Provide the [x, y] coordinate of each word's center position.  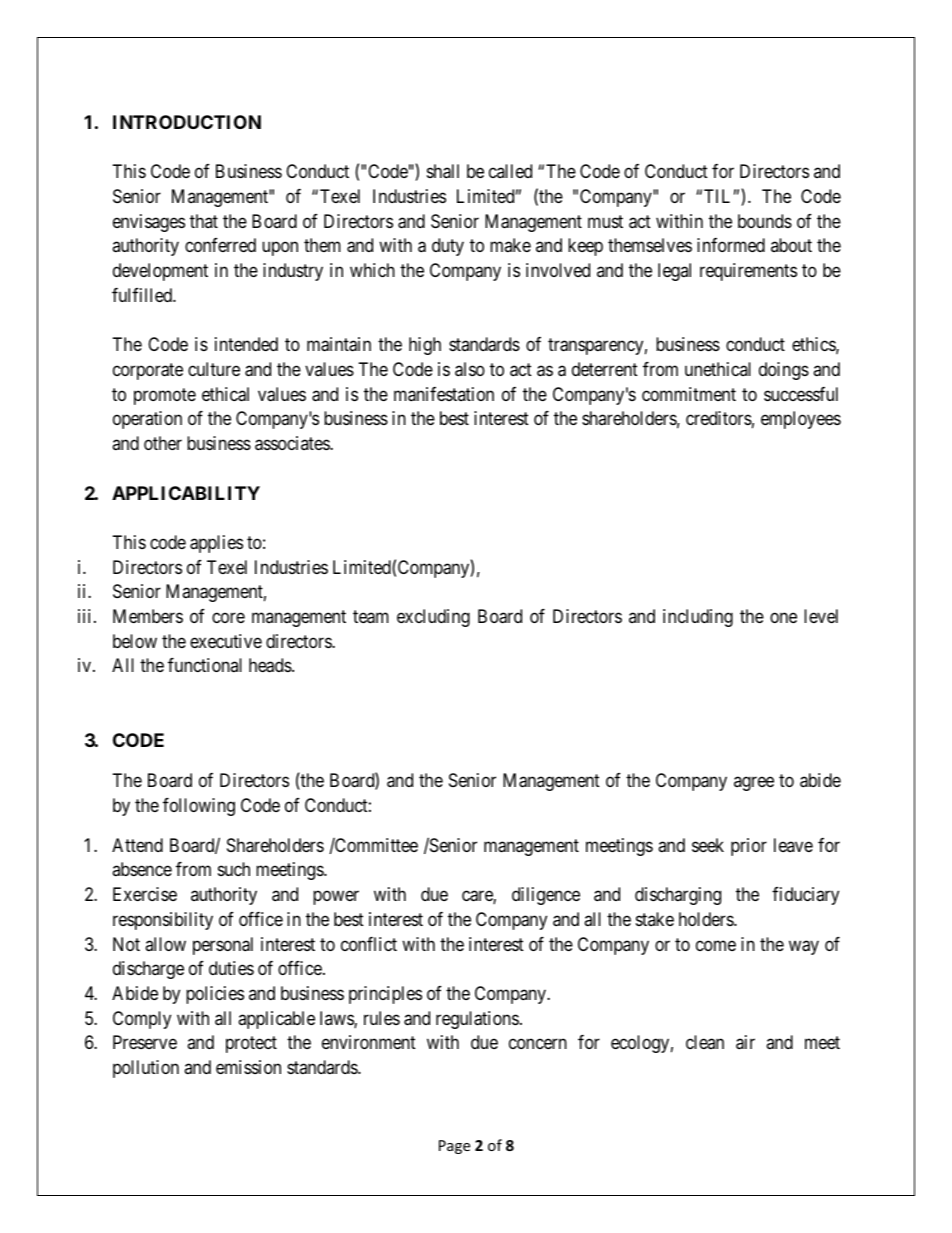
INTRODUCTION [187, 122]
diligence [546, 896]
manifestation [444, 394]
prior [749, 847]
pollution [146, 1069]
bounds [765, 221]
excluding [433, 618]
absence [142, 869]
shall [443, 171]
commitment [689, 394]
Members [148, 616]
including [698, 618]
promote [165, 396]
